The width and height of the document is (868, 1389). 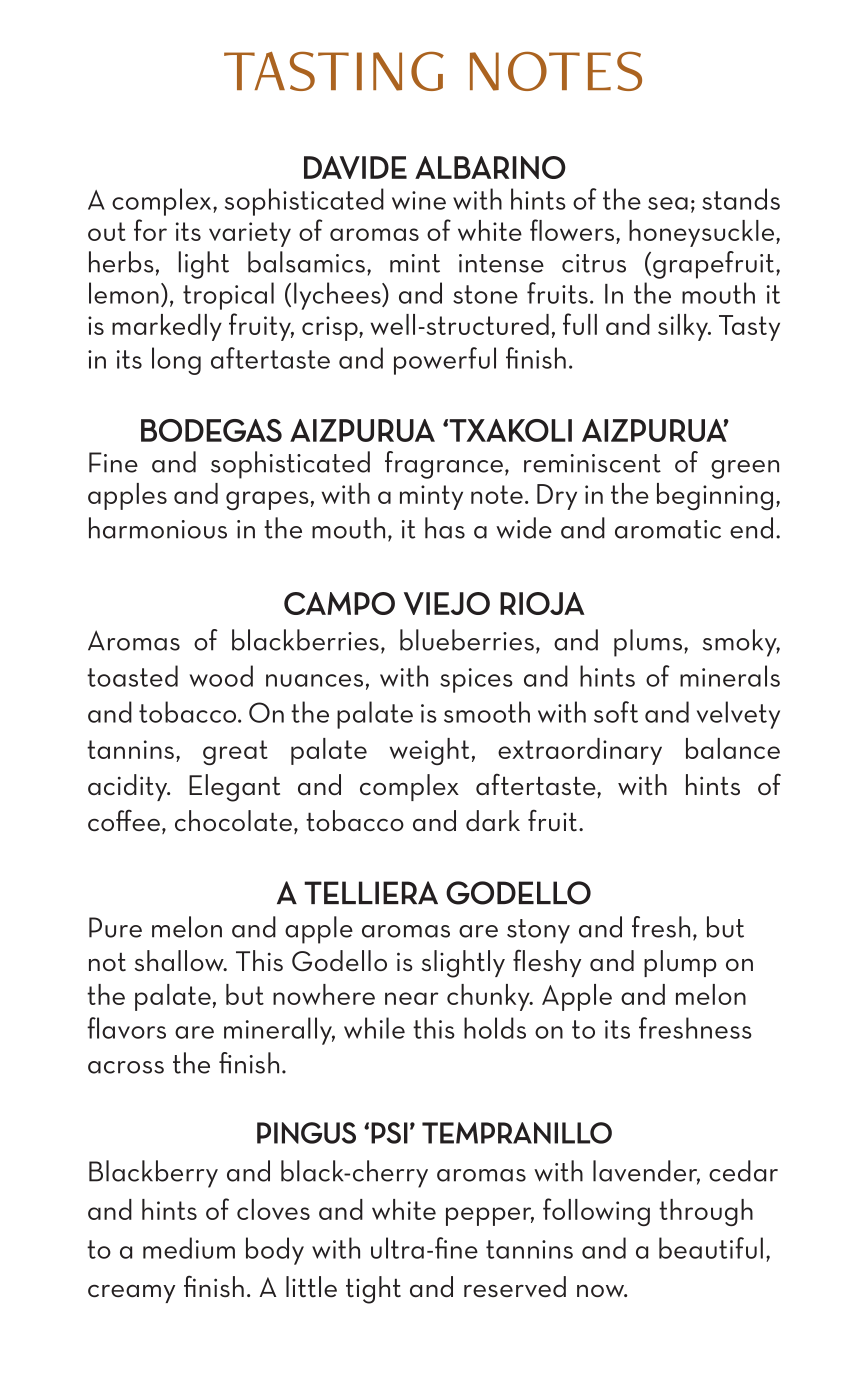 What do you see at coordinates (649, 643) in the document?
I see `plums` at bounding box center [649, 643].
